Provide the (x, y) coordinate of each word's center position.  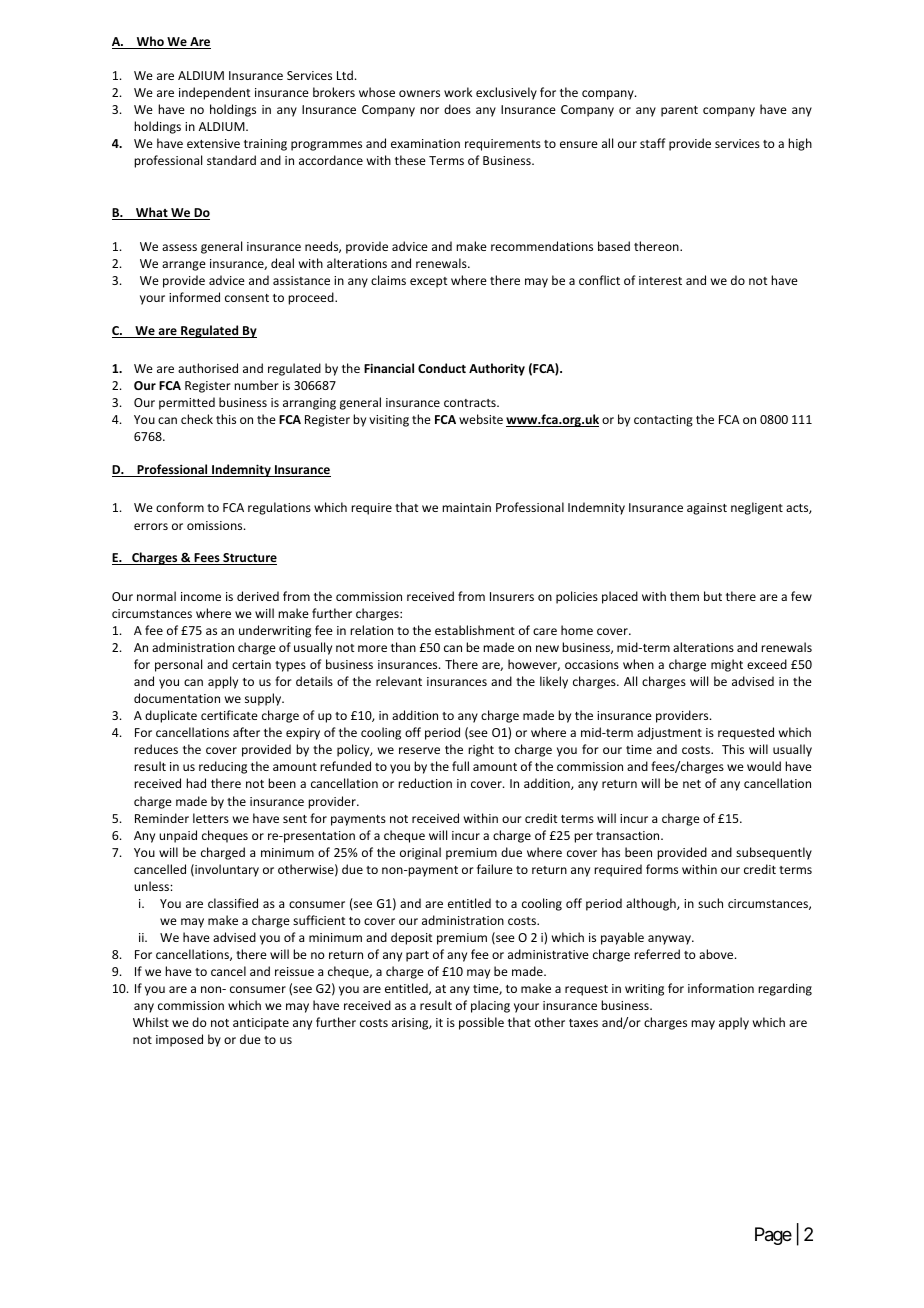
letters (211, 818)
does (457, 109)
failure (495, 869)
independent (214, 93)
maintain (466, 507)
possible (481, 1023)
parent (679, 111)
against (707, 509)
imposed (179, 1040)
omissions (216, 525)
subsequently (774, 853)
